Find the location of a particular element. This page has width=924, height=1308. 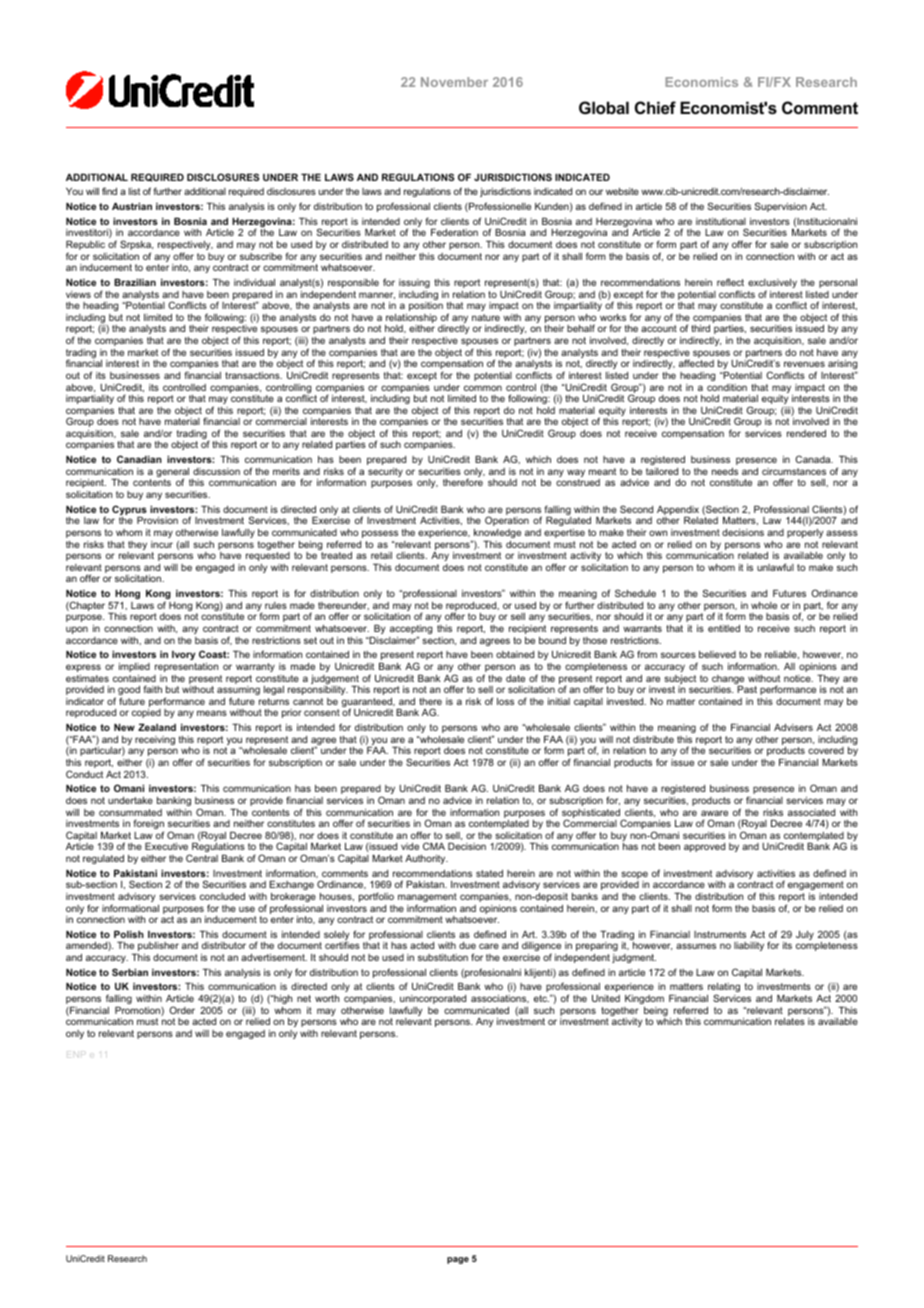

general is located at coordinates (173, 474).
